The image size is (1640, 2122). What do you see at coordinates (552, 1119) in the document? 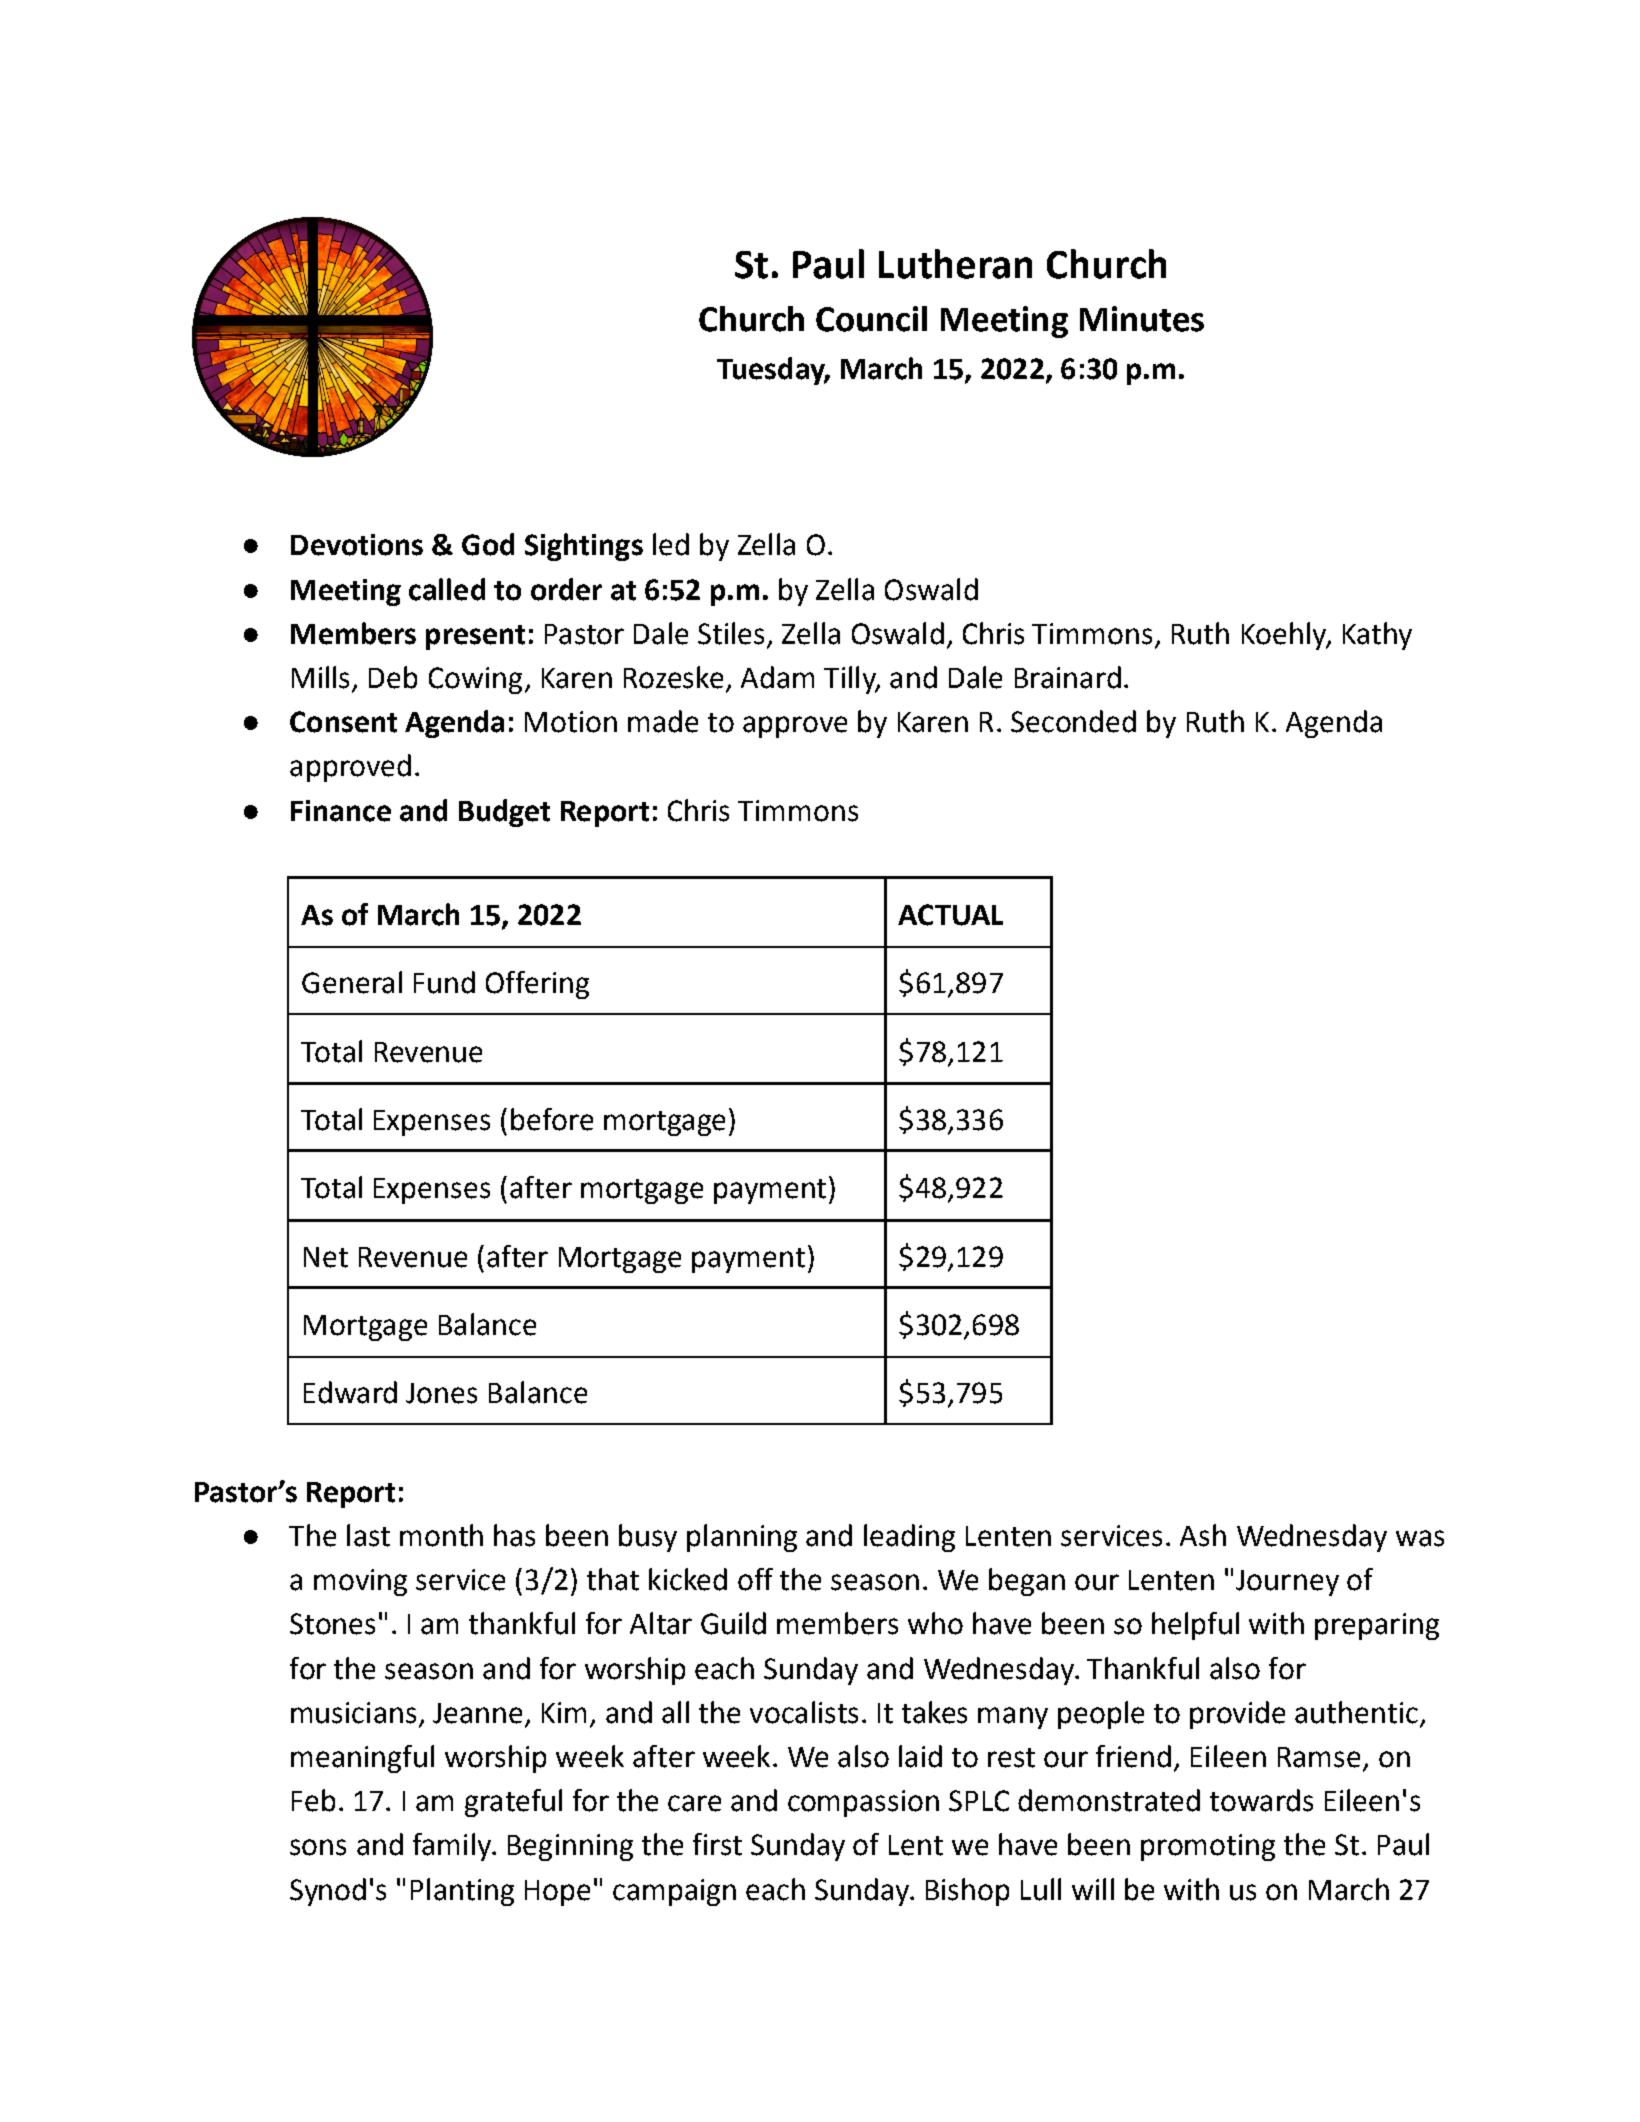
I see `before` at bounding box center [552, 1119].
